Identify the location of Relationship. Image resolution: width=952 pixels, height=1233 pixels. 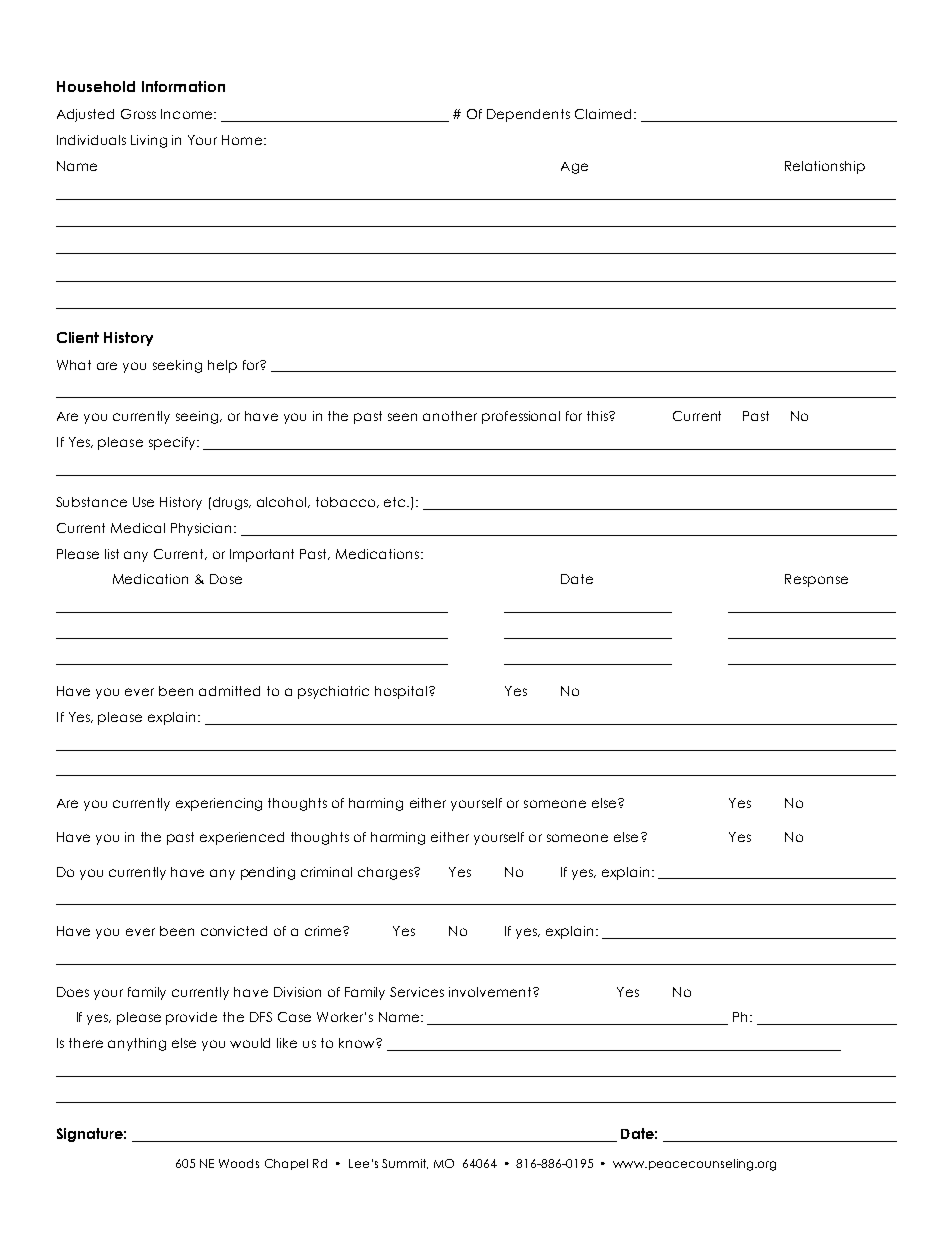
(825, 167).
